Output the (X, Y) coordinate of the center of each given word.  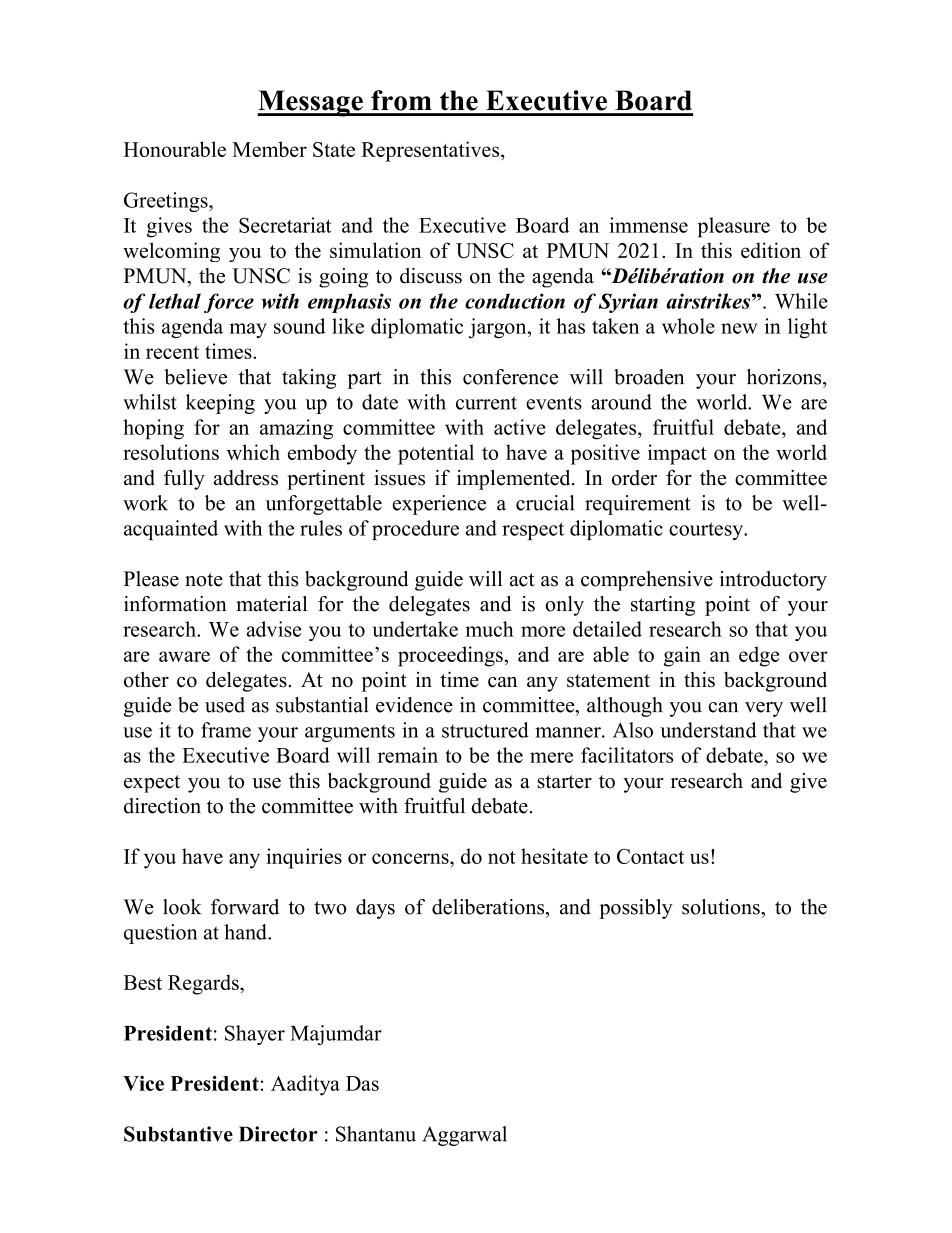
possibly (636, 909)
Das (362, 1083)
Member (269, 149)
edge (759, 656)
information (175, 604)
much (489, 629)
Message (311, 103)
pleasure (734, 227)
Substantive (178, 1134)
